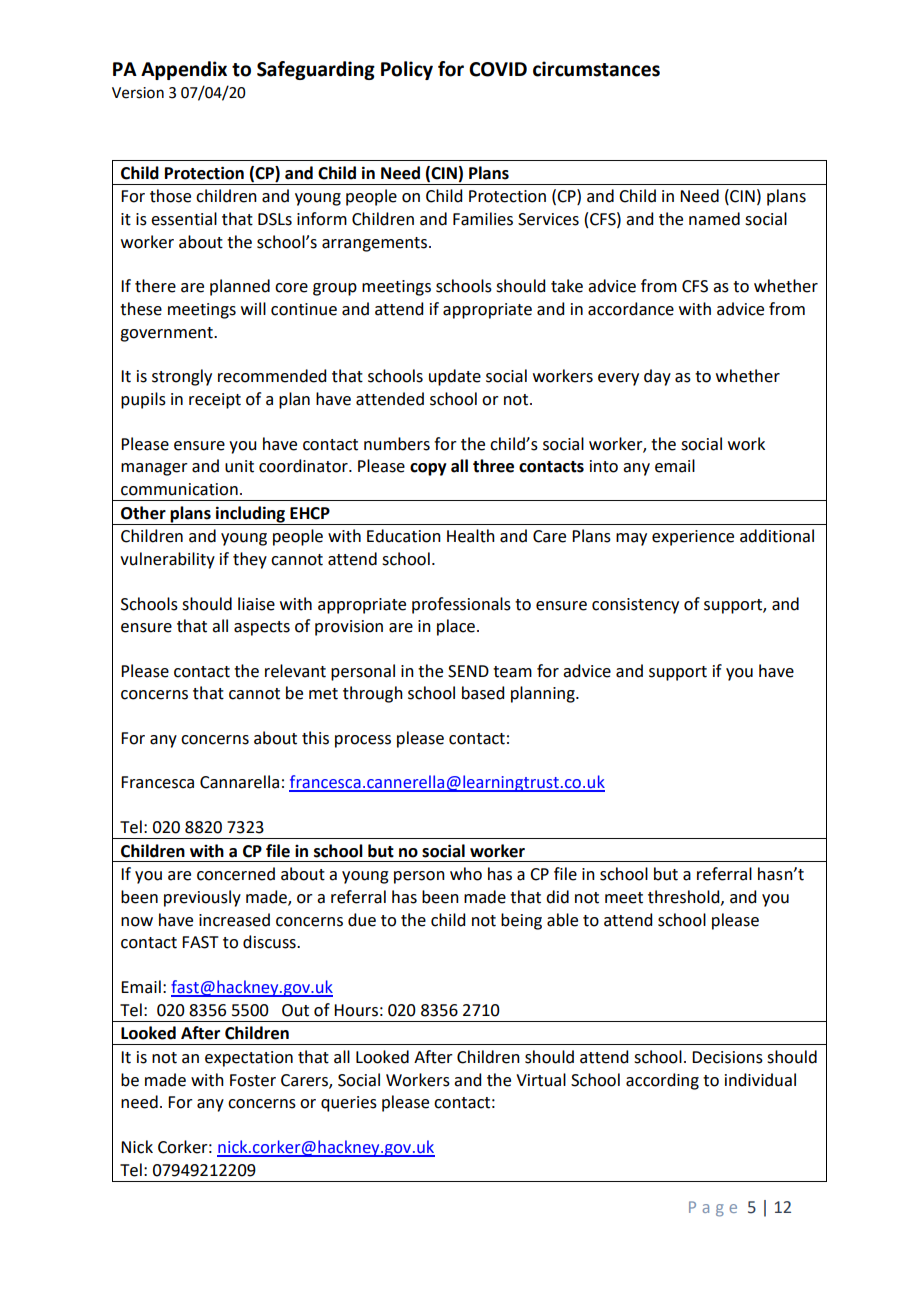  Describe the element at coordinates (184, 70) in the image. I see `Appendix` at that location.
